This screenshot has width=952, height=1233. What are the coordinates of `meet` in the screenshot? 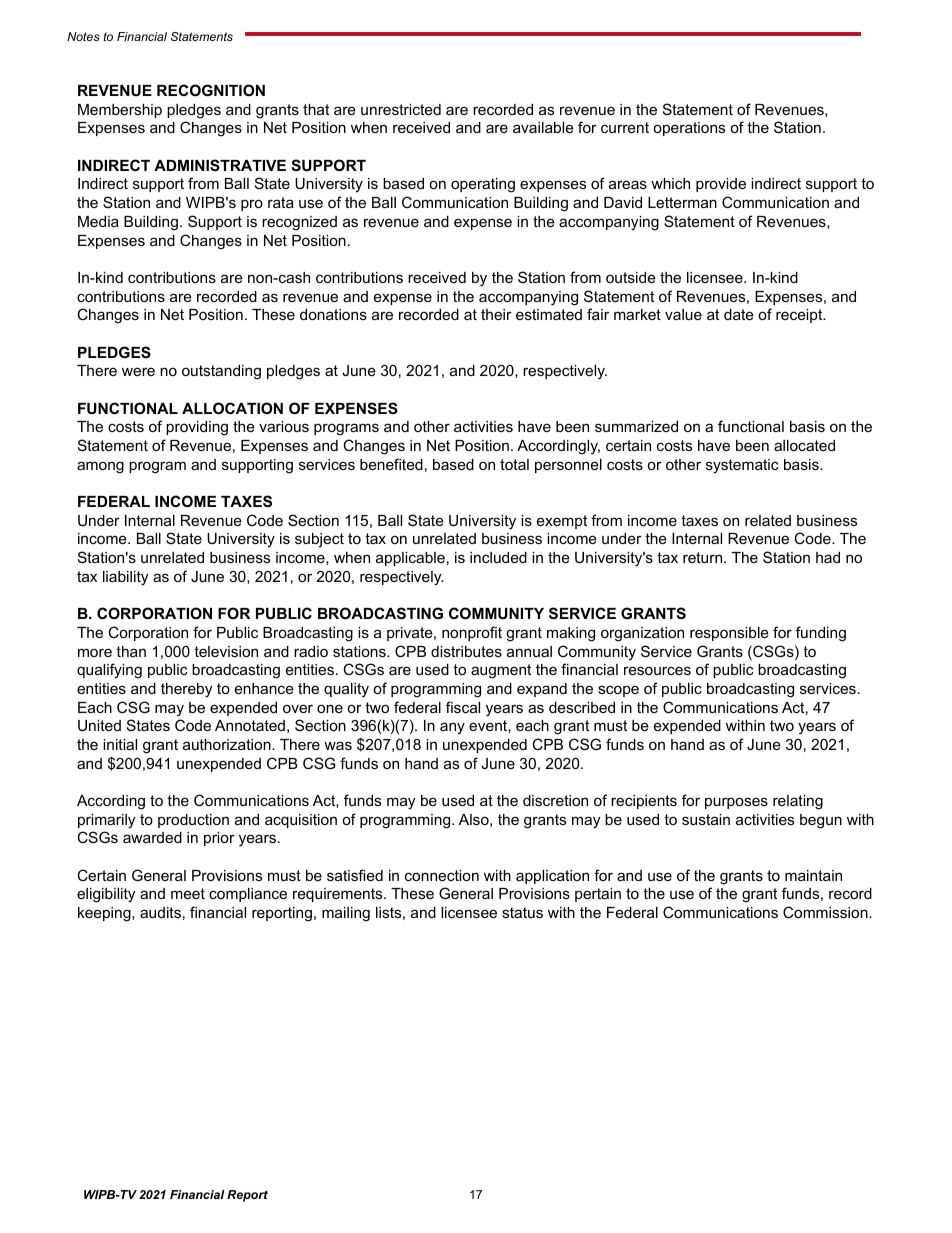 It's located at (188, 893).
